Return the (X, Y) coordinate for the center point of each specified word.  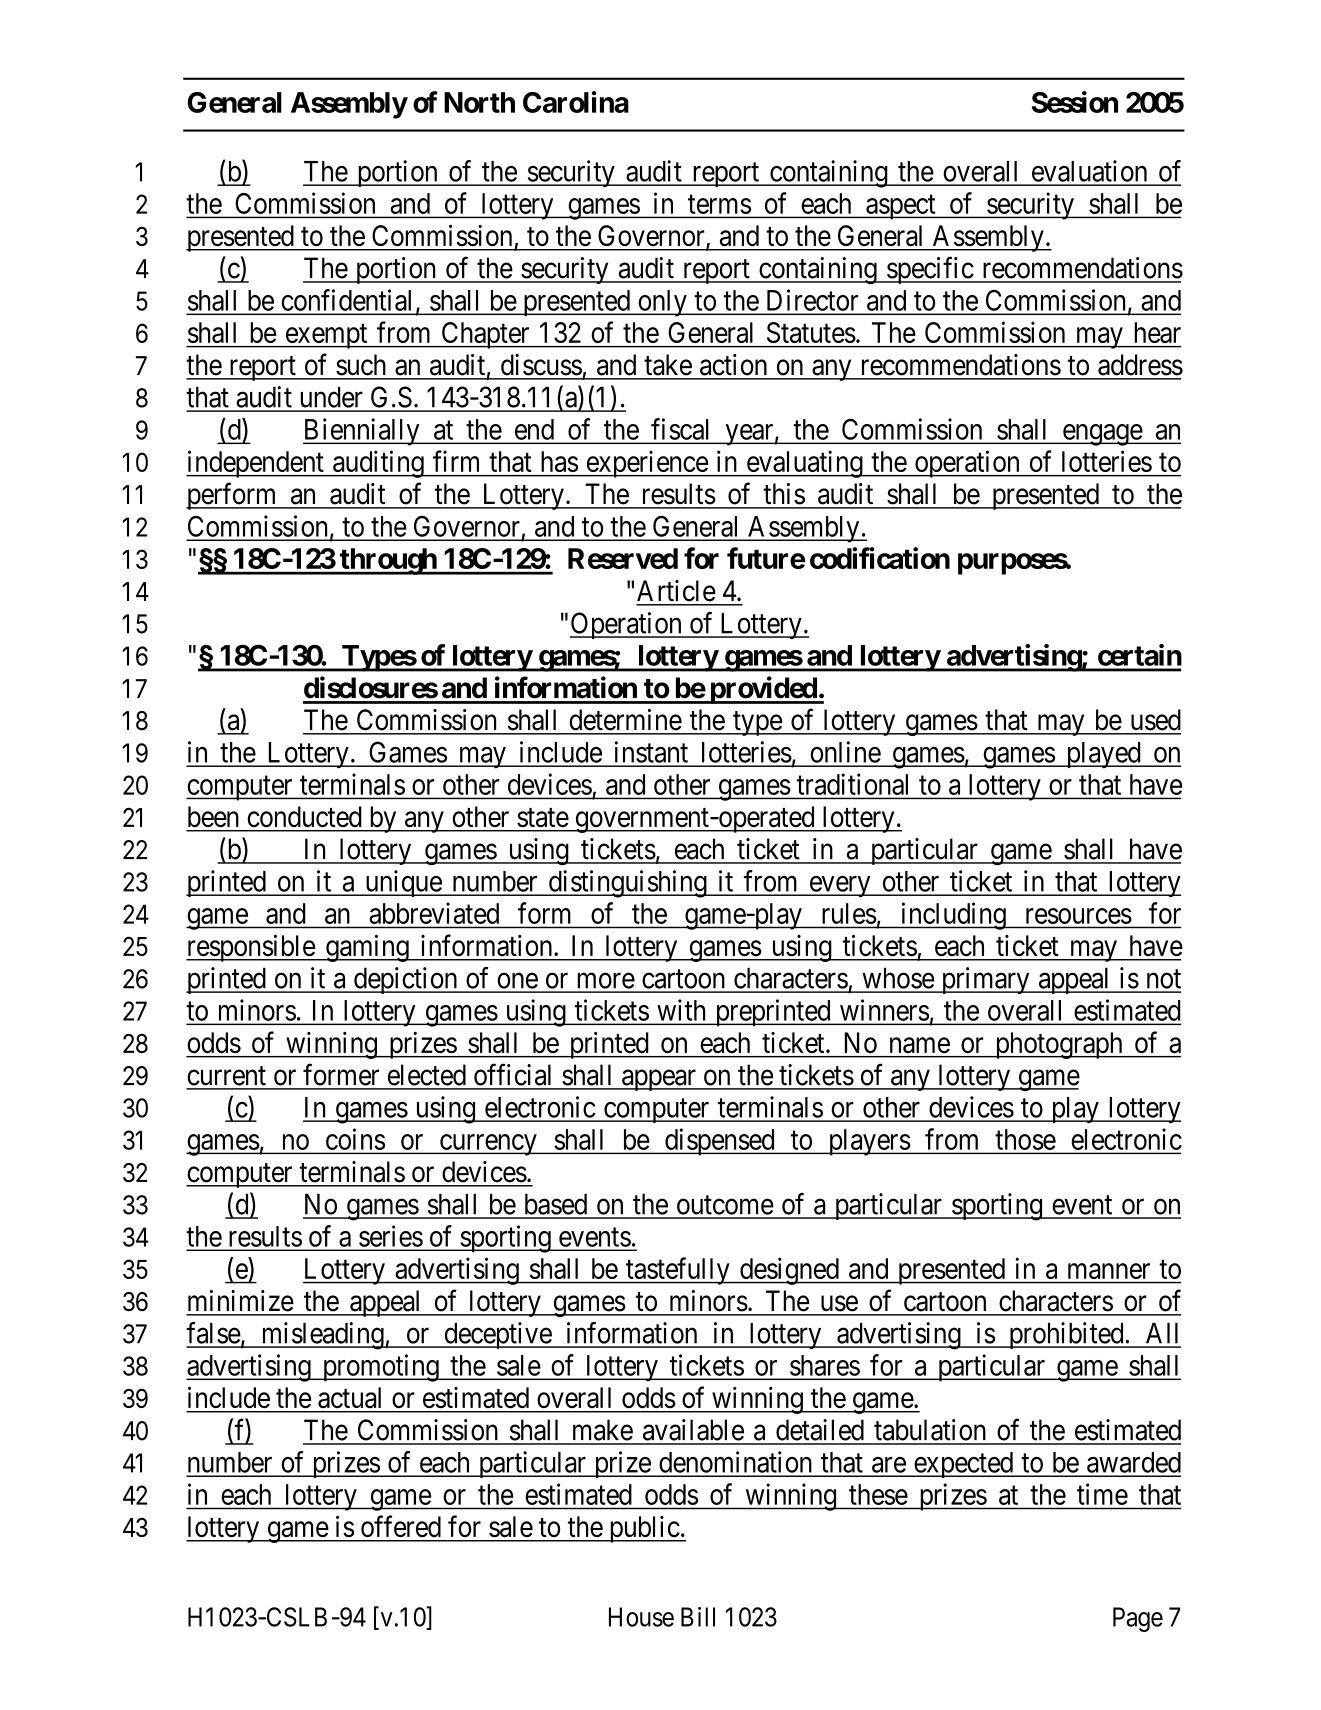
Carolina (576, 102)
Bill (698, 1617)
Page (1138, 1619)
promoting (380, 1368)
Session (1075, 102)
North (479, 102)
